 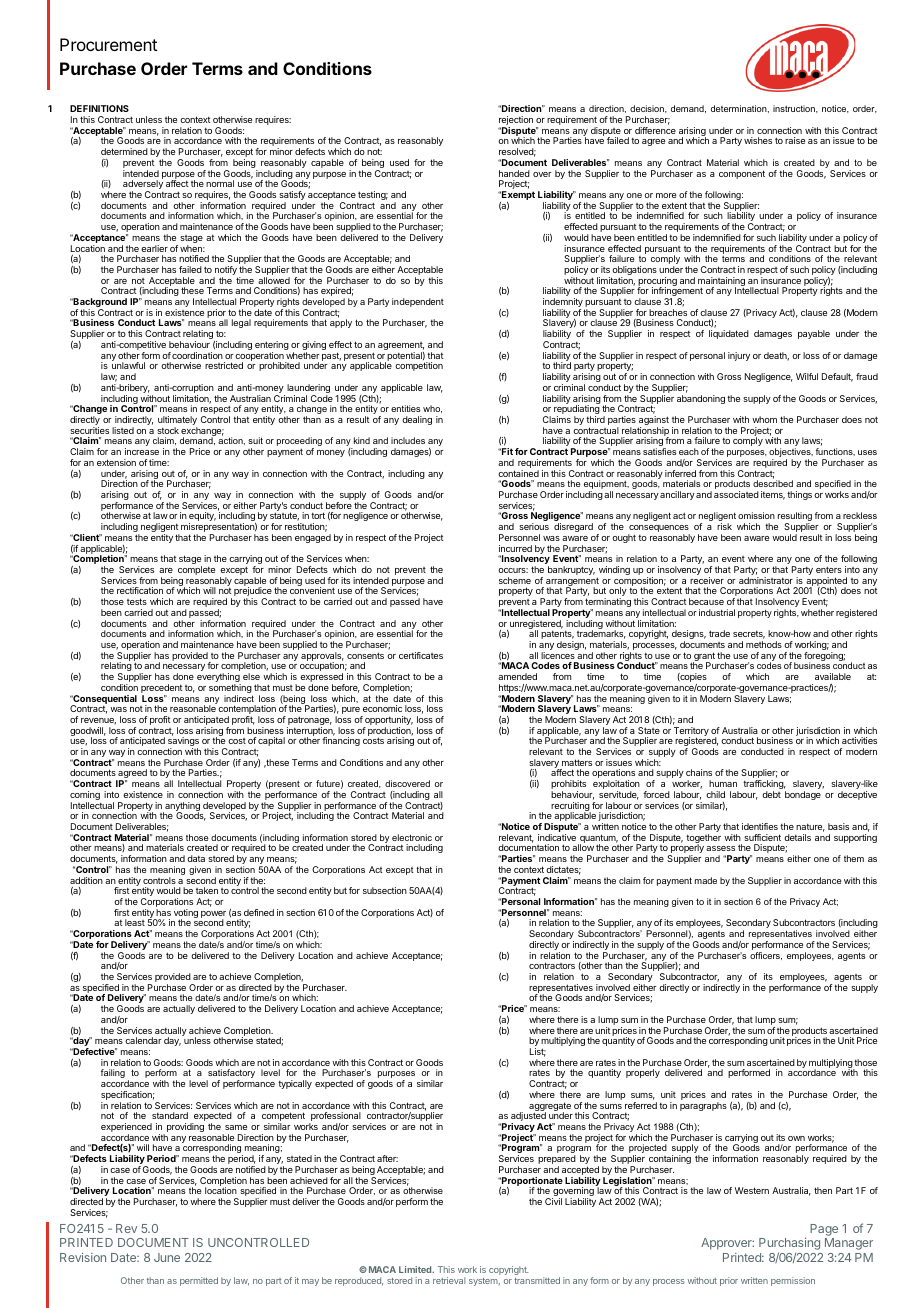 I want to click on amended, so click(x=517, y=676).
